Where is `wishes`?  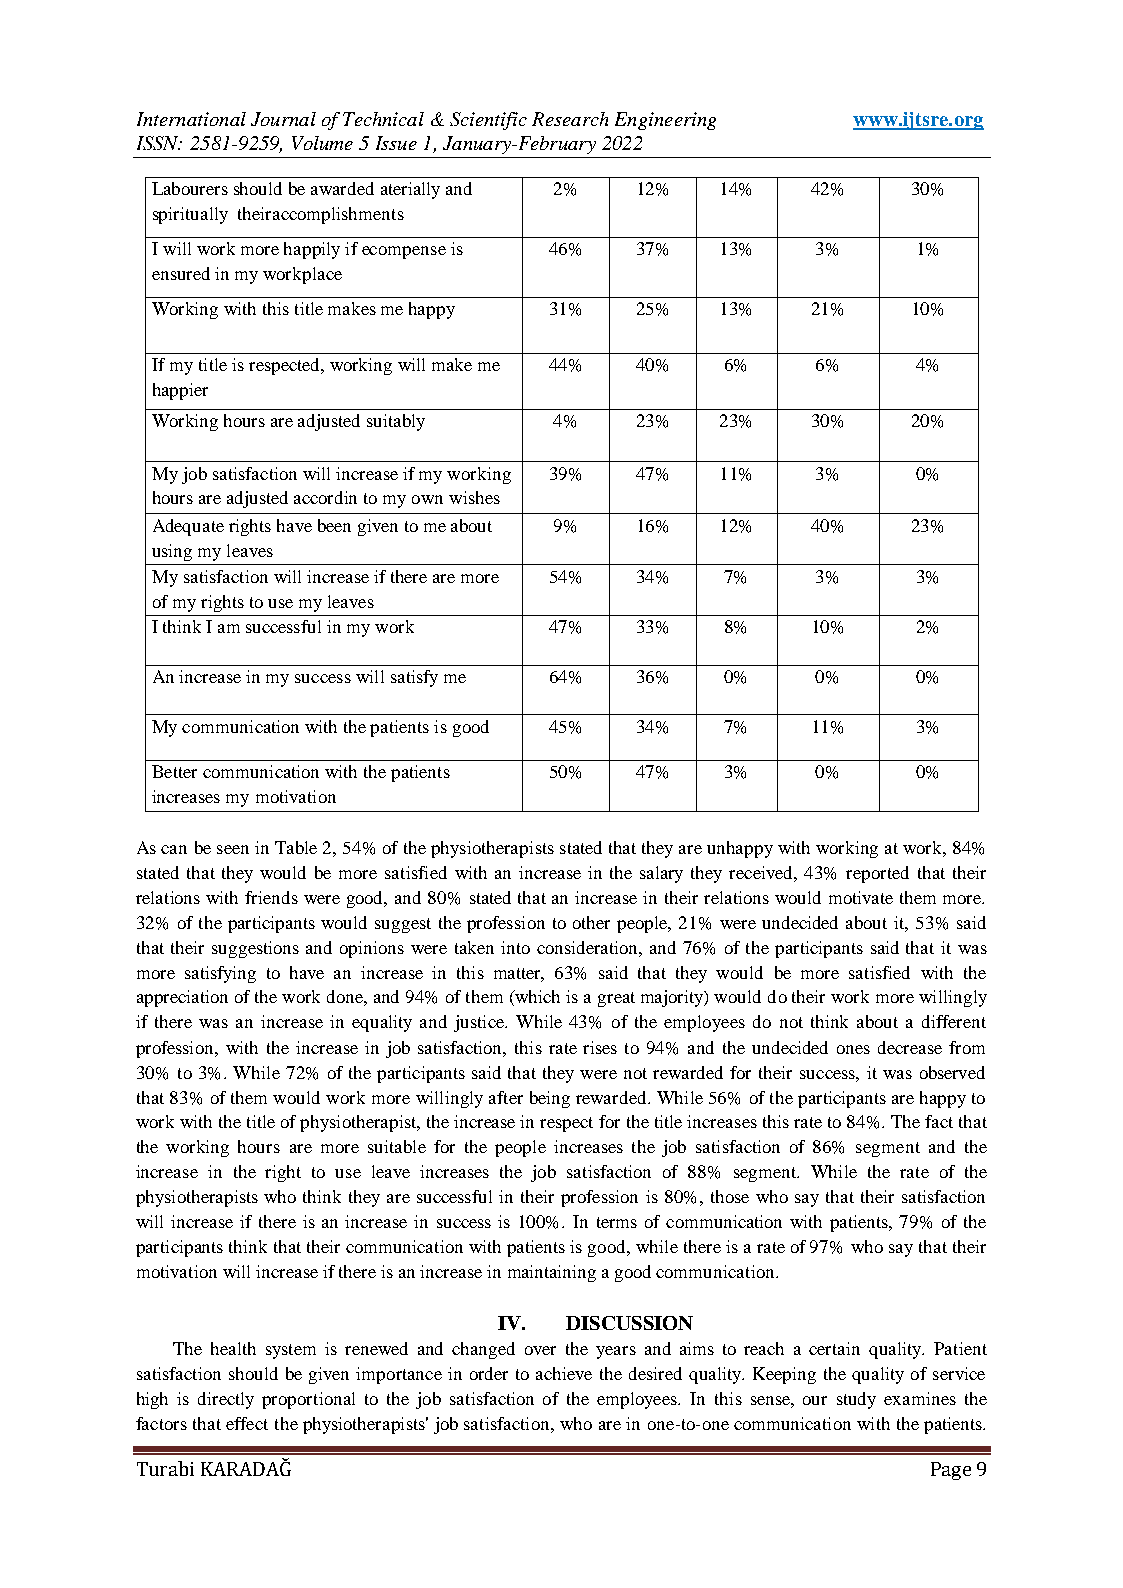 wishes is located at coordinates (474, 497).
